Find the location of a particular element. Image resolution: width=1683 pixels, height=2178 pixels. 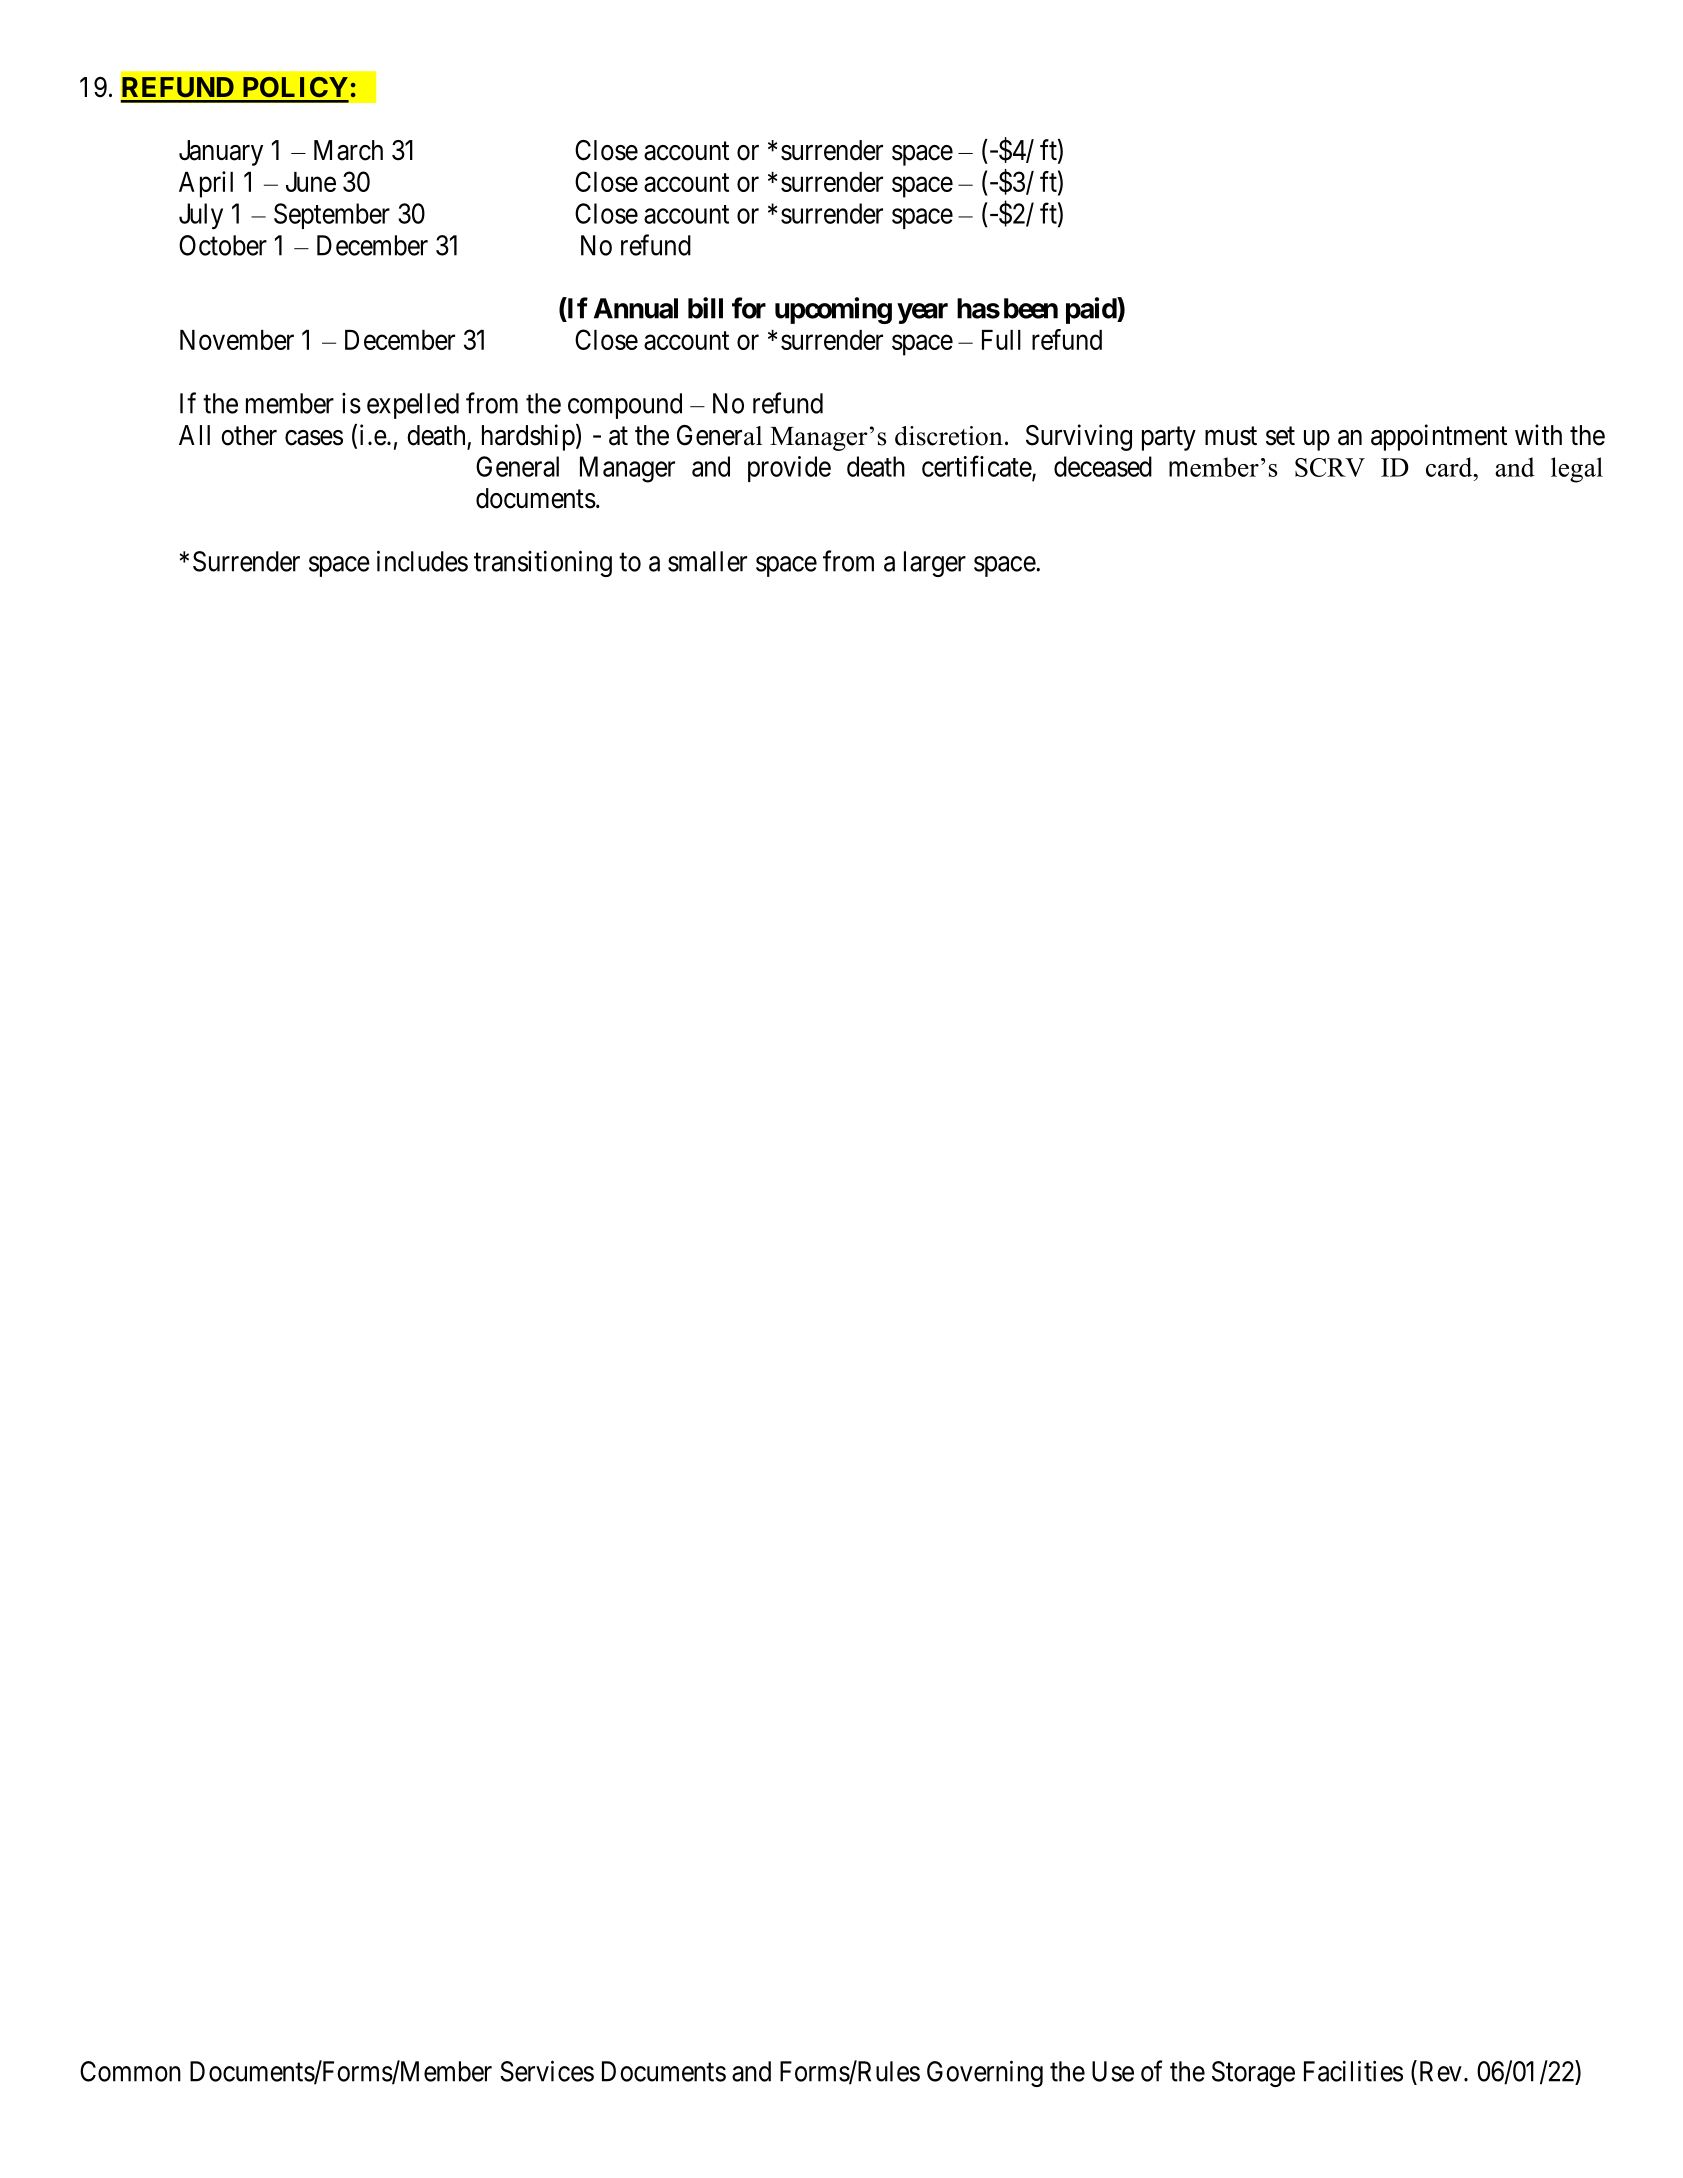

provide is located at coordinates (789, 469).
